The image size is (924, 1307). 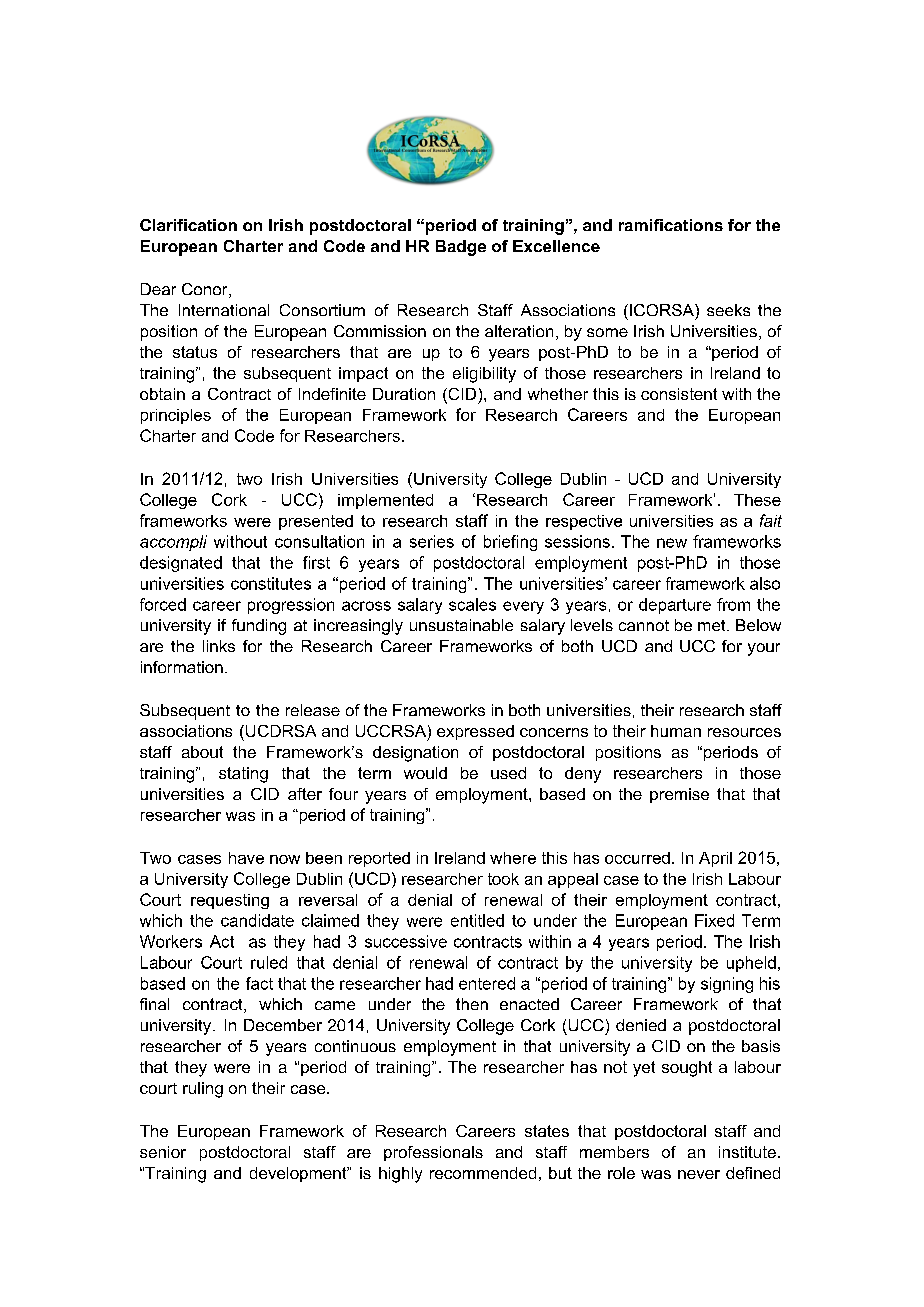 I want to click on ramifications, so click(x=671, y=225).
